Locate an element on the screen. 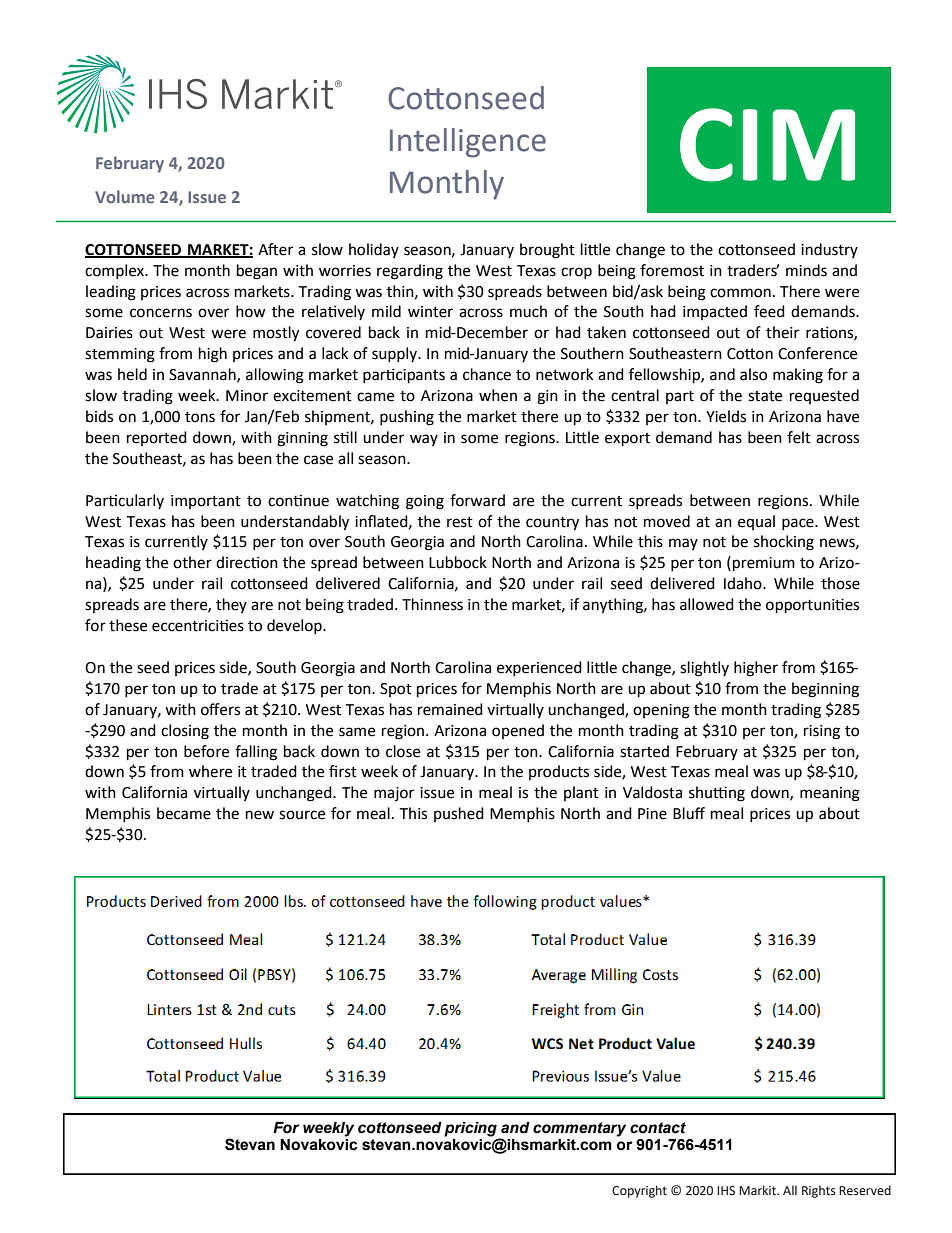 This screenshot has height=1233, width=952. eccentricities is located at coordinates (198, 625).
